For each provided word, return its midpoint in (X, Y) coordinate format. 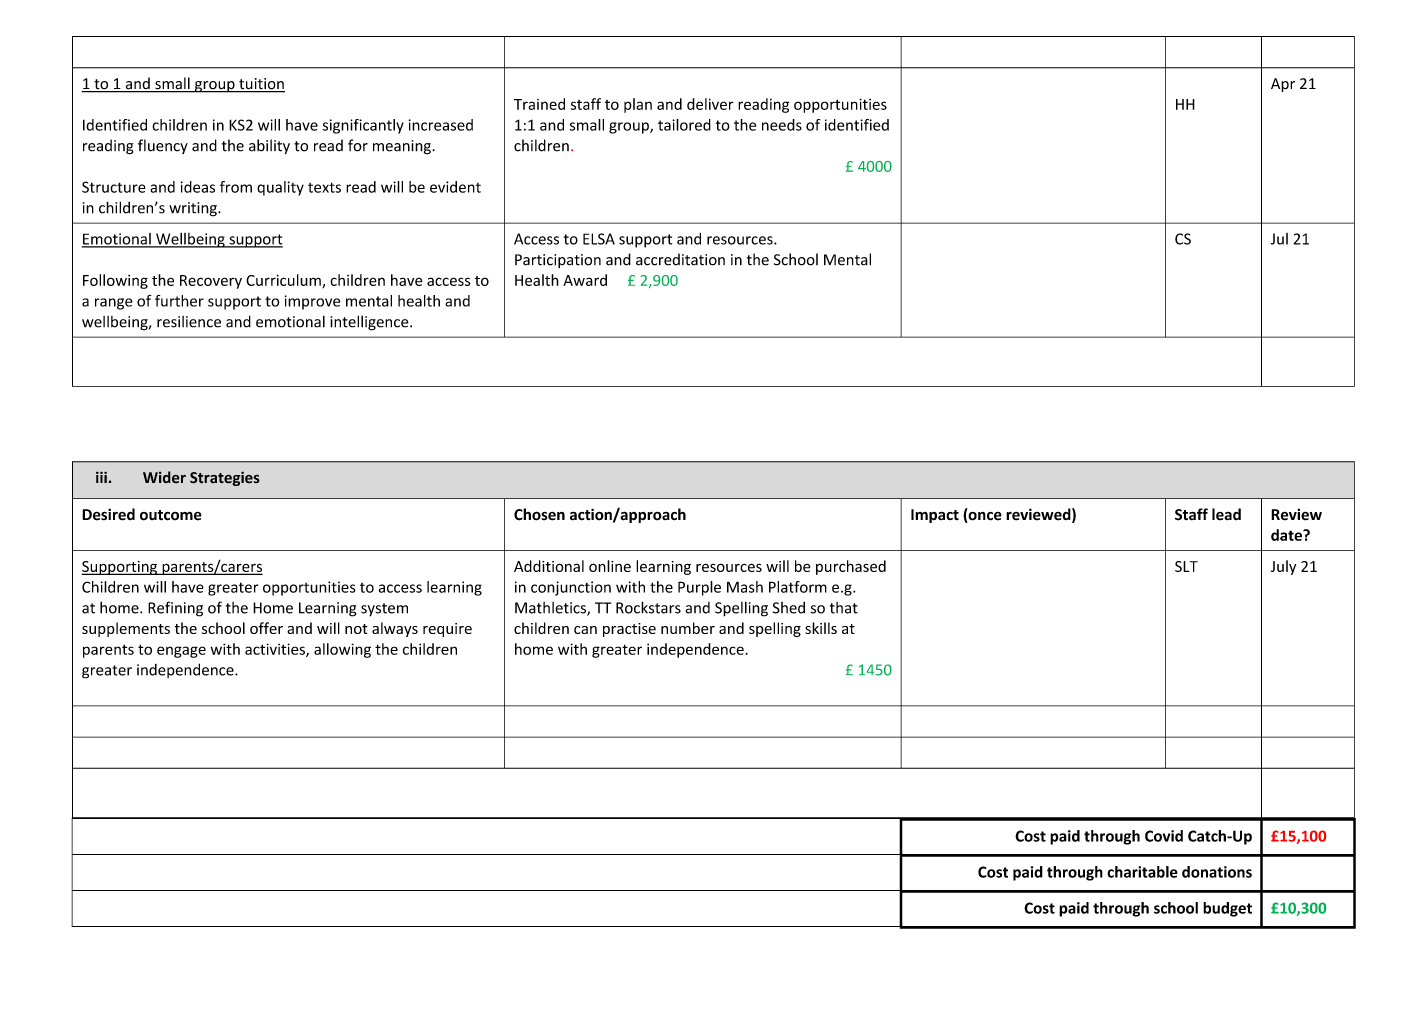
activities (276, 650)
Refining (175, 609)
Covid (1164, 836)
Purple (699, 588)
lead (1226, 514)
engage (181, 652)
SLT (1186, 566)
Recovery (211, 282)
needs (782, 125)
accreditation (680, 259)
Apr (1283, 85)
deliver (710, 104)
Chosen (539, 514)
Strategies (225, 478)
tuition (261, 85)
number (688, 628)
